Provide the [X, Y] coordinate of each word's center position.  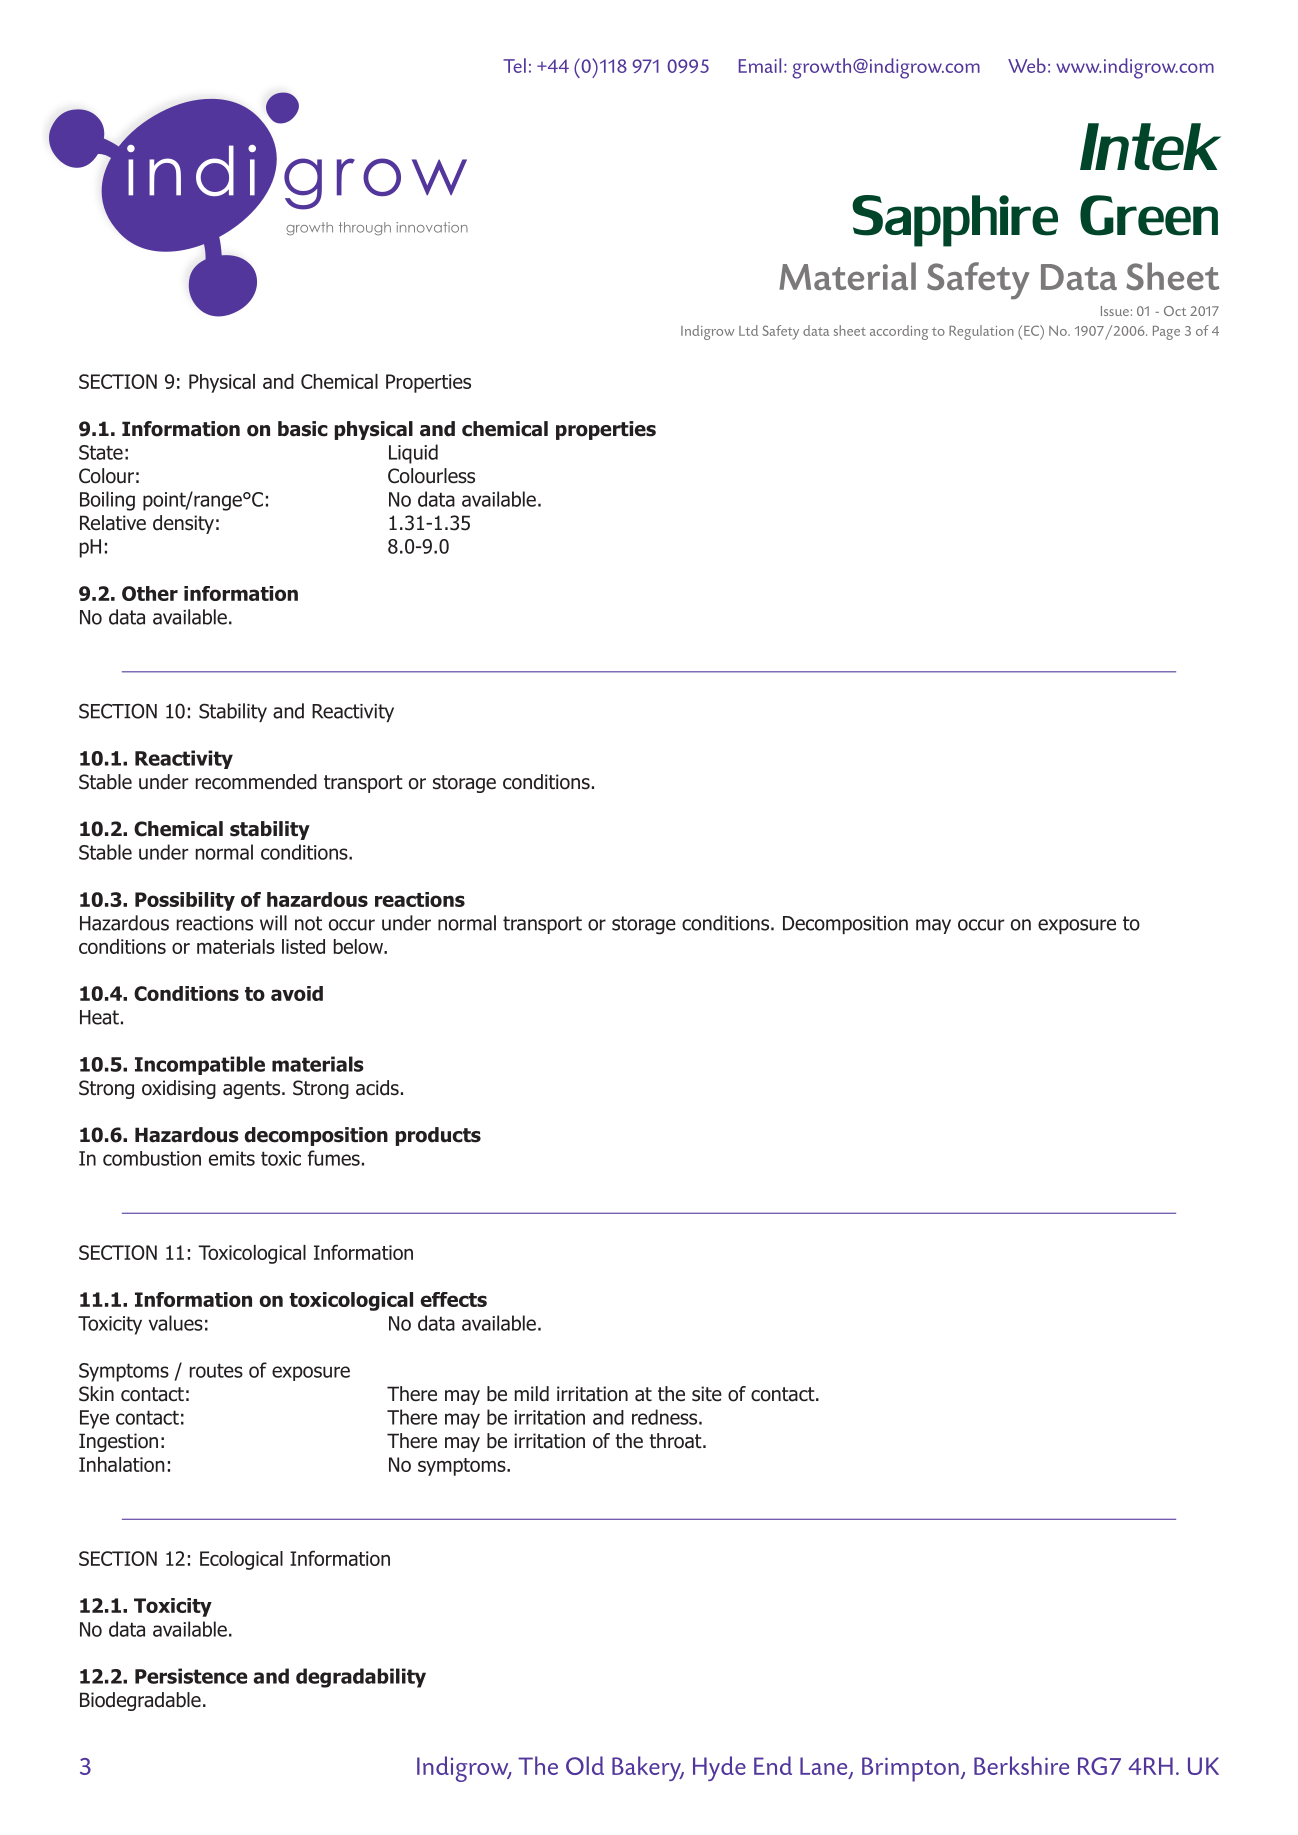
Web [1027, 65]
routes [216, 1370]
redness [666, 1417]
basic [303, 429]
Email [760, 65]
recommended [256, 782]
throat [676, 1441]
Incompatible [200, 1065]
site [707, 1394]
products [438, 1136]
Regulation [981, 332]
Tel [514, 65]
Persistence [191, 1676]
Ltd [748, 330]
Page [1166, 333]
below [360, 946]
